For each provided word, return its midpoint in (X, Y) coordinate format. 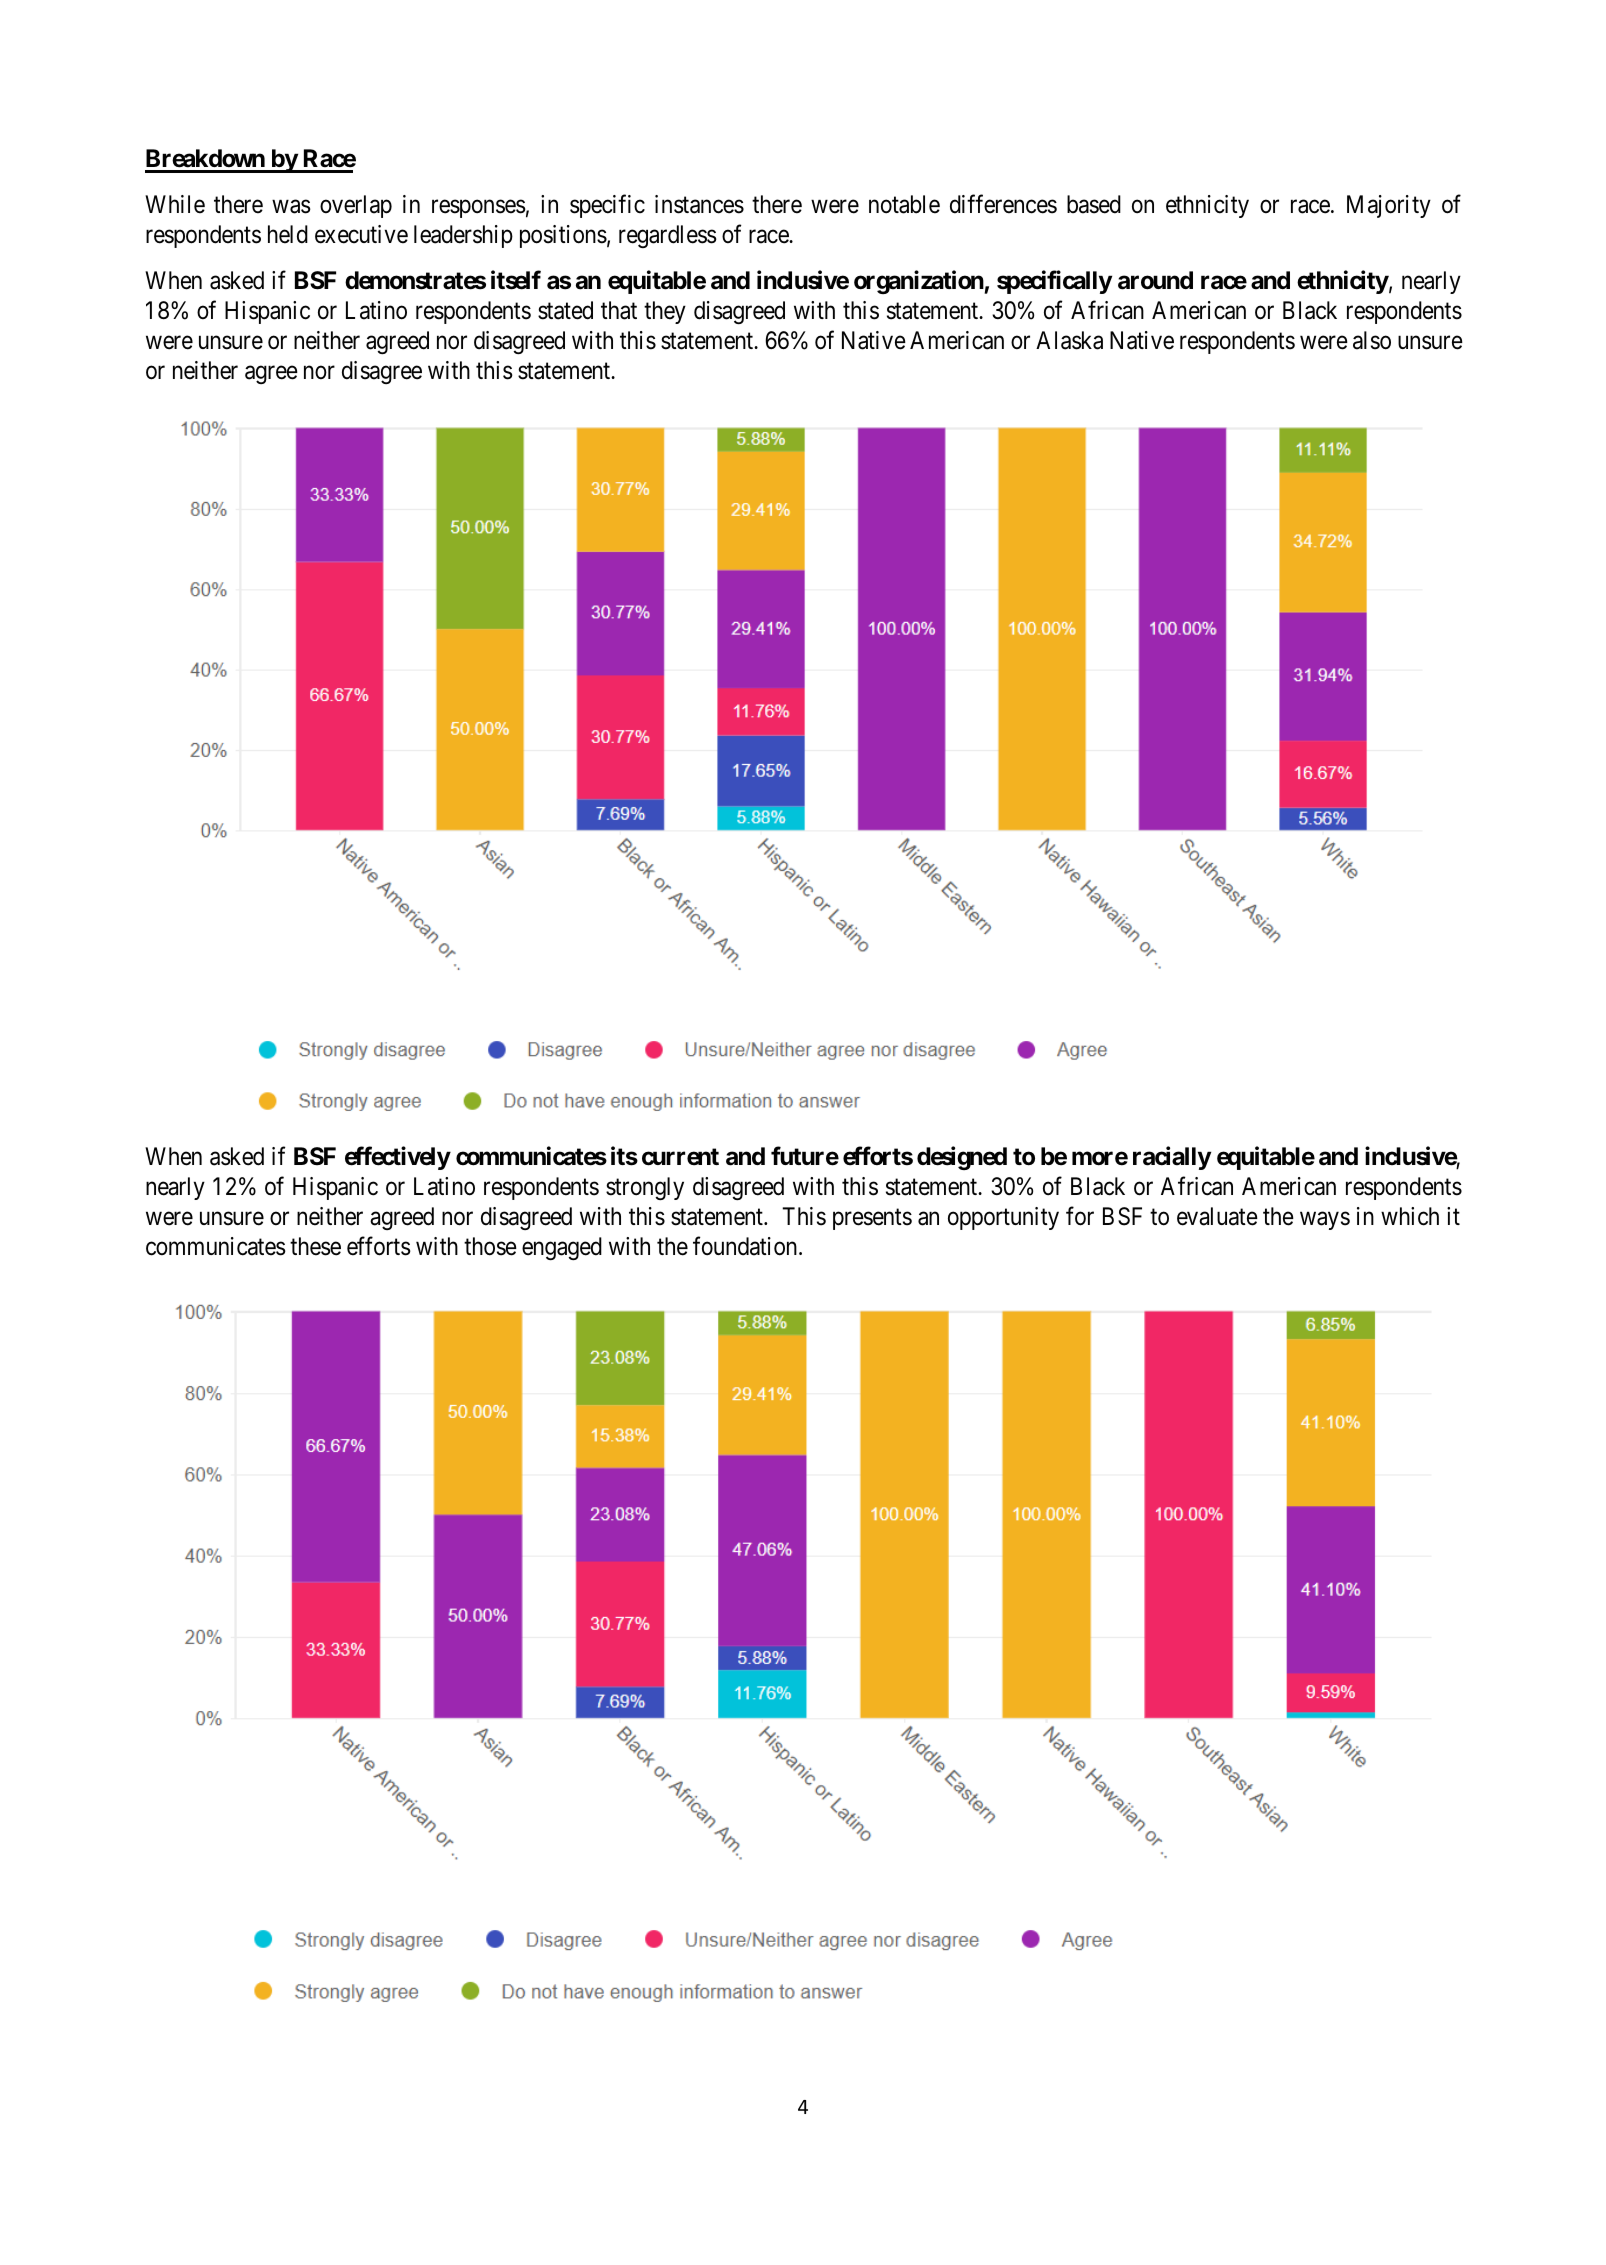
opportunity (1003, 1218)
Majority (1389, 206)
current (680, 1157)
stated (565, 310)
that (619, 310)
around (1155, 280)
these (315, 1246)
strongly (645, 1188)
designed (962, 1158)
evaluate (1217, 1216)
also (1372, 340)
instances (699, 204)
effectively (398, 1158)
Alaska (1069, 340)
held (288, 234)
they (665, 312)
